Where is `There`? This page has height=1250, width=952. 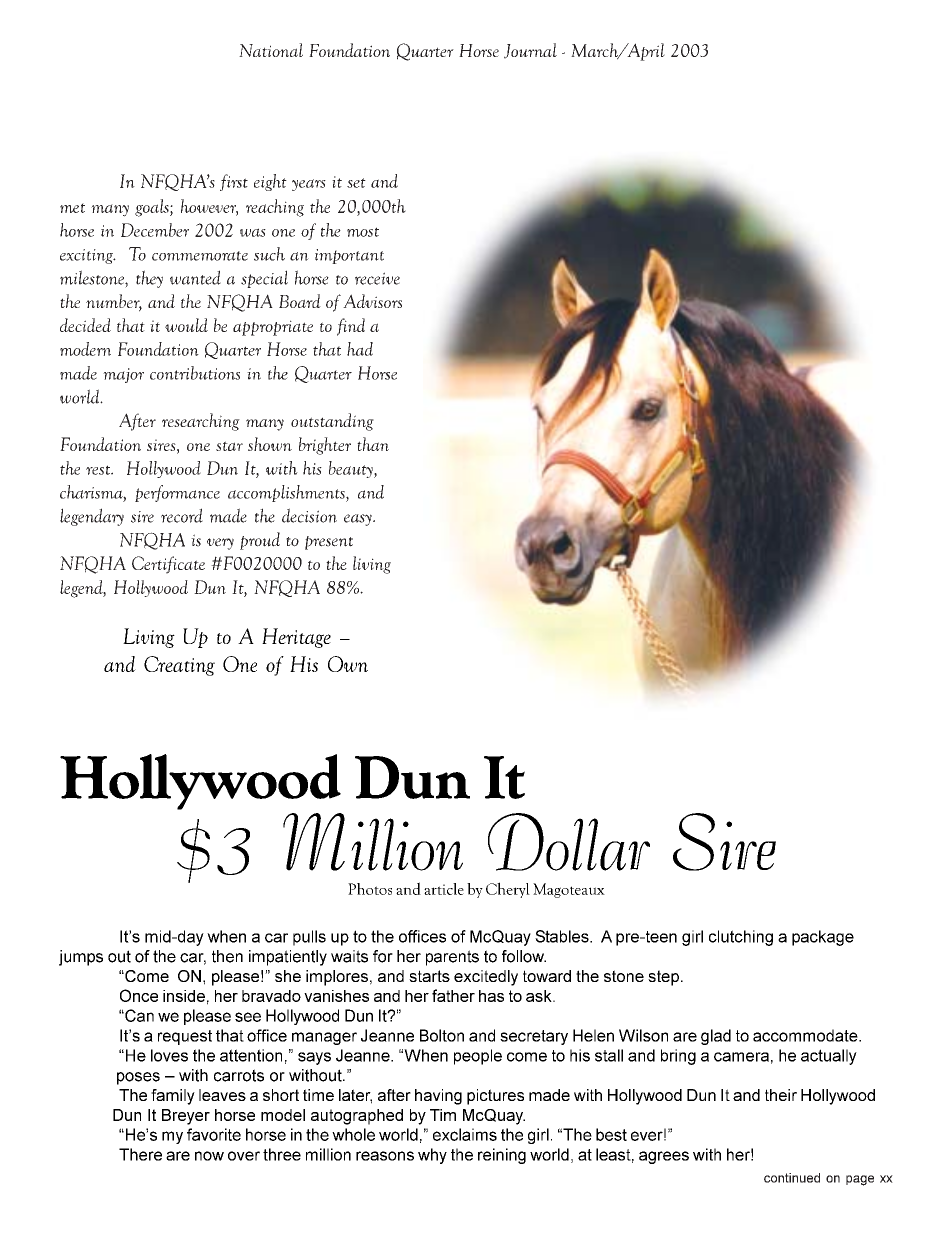
There is located at coordinates (140, 1154).
